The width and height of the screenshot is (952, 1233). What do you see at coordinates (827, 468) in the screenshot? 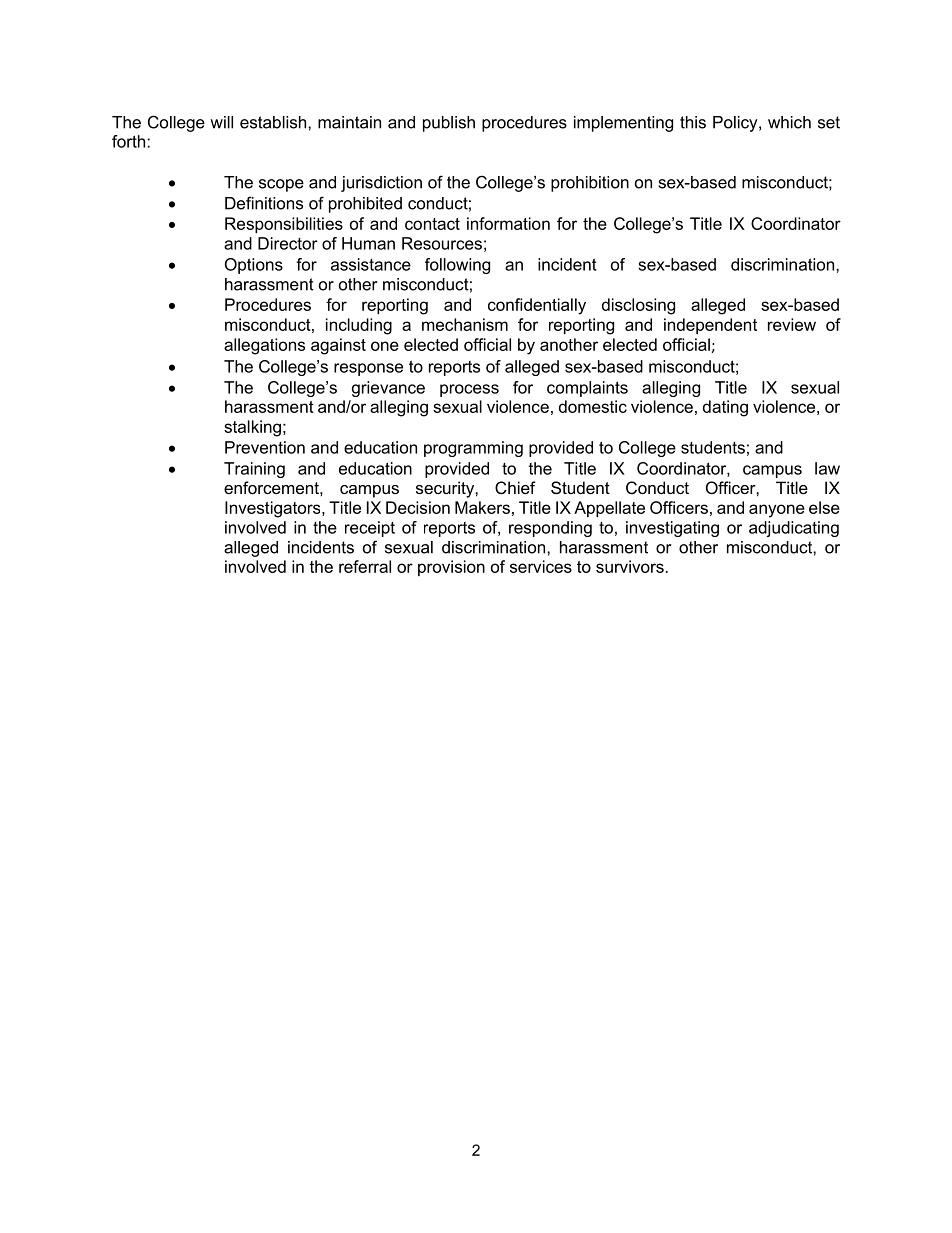
I see `law` at bounding box center [827, 468].
